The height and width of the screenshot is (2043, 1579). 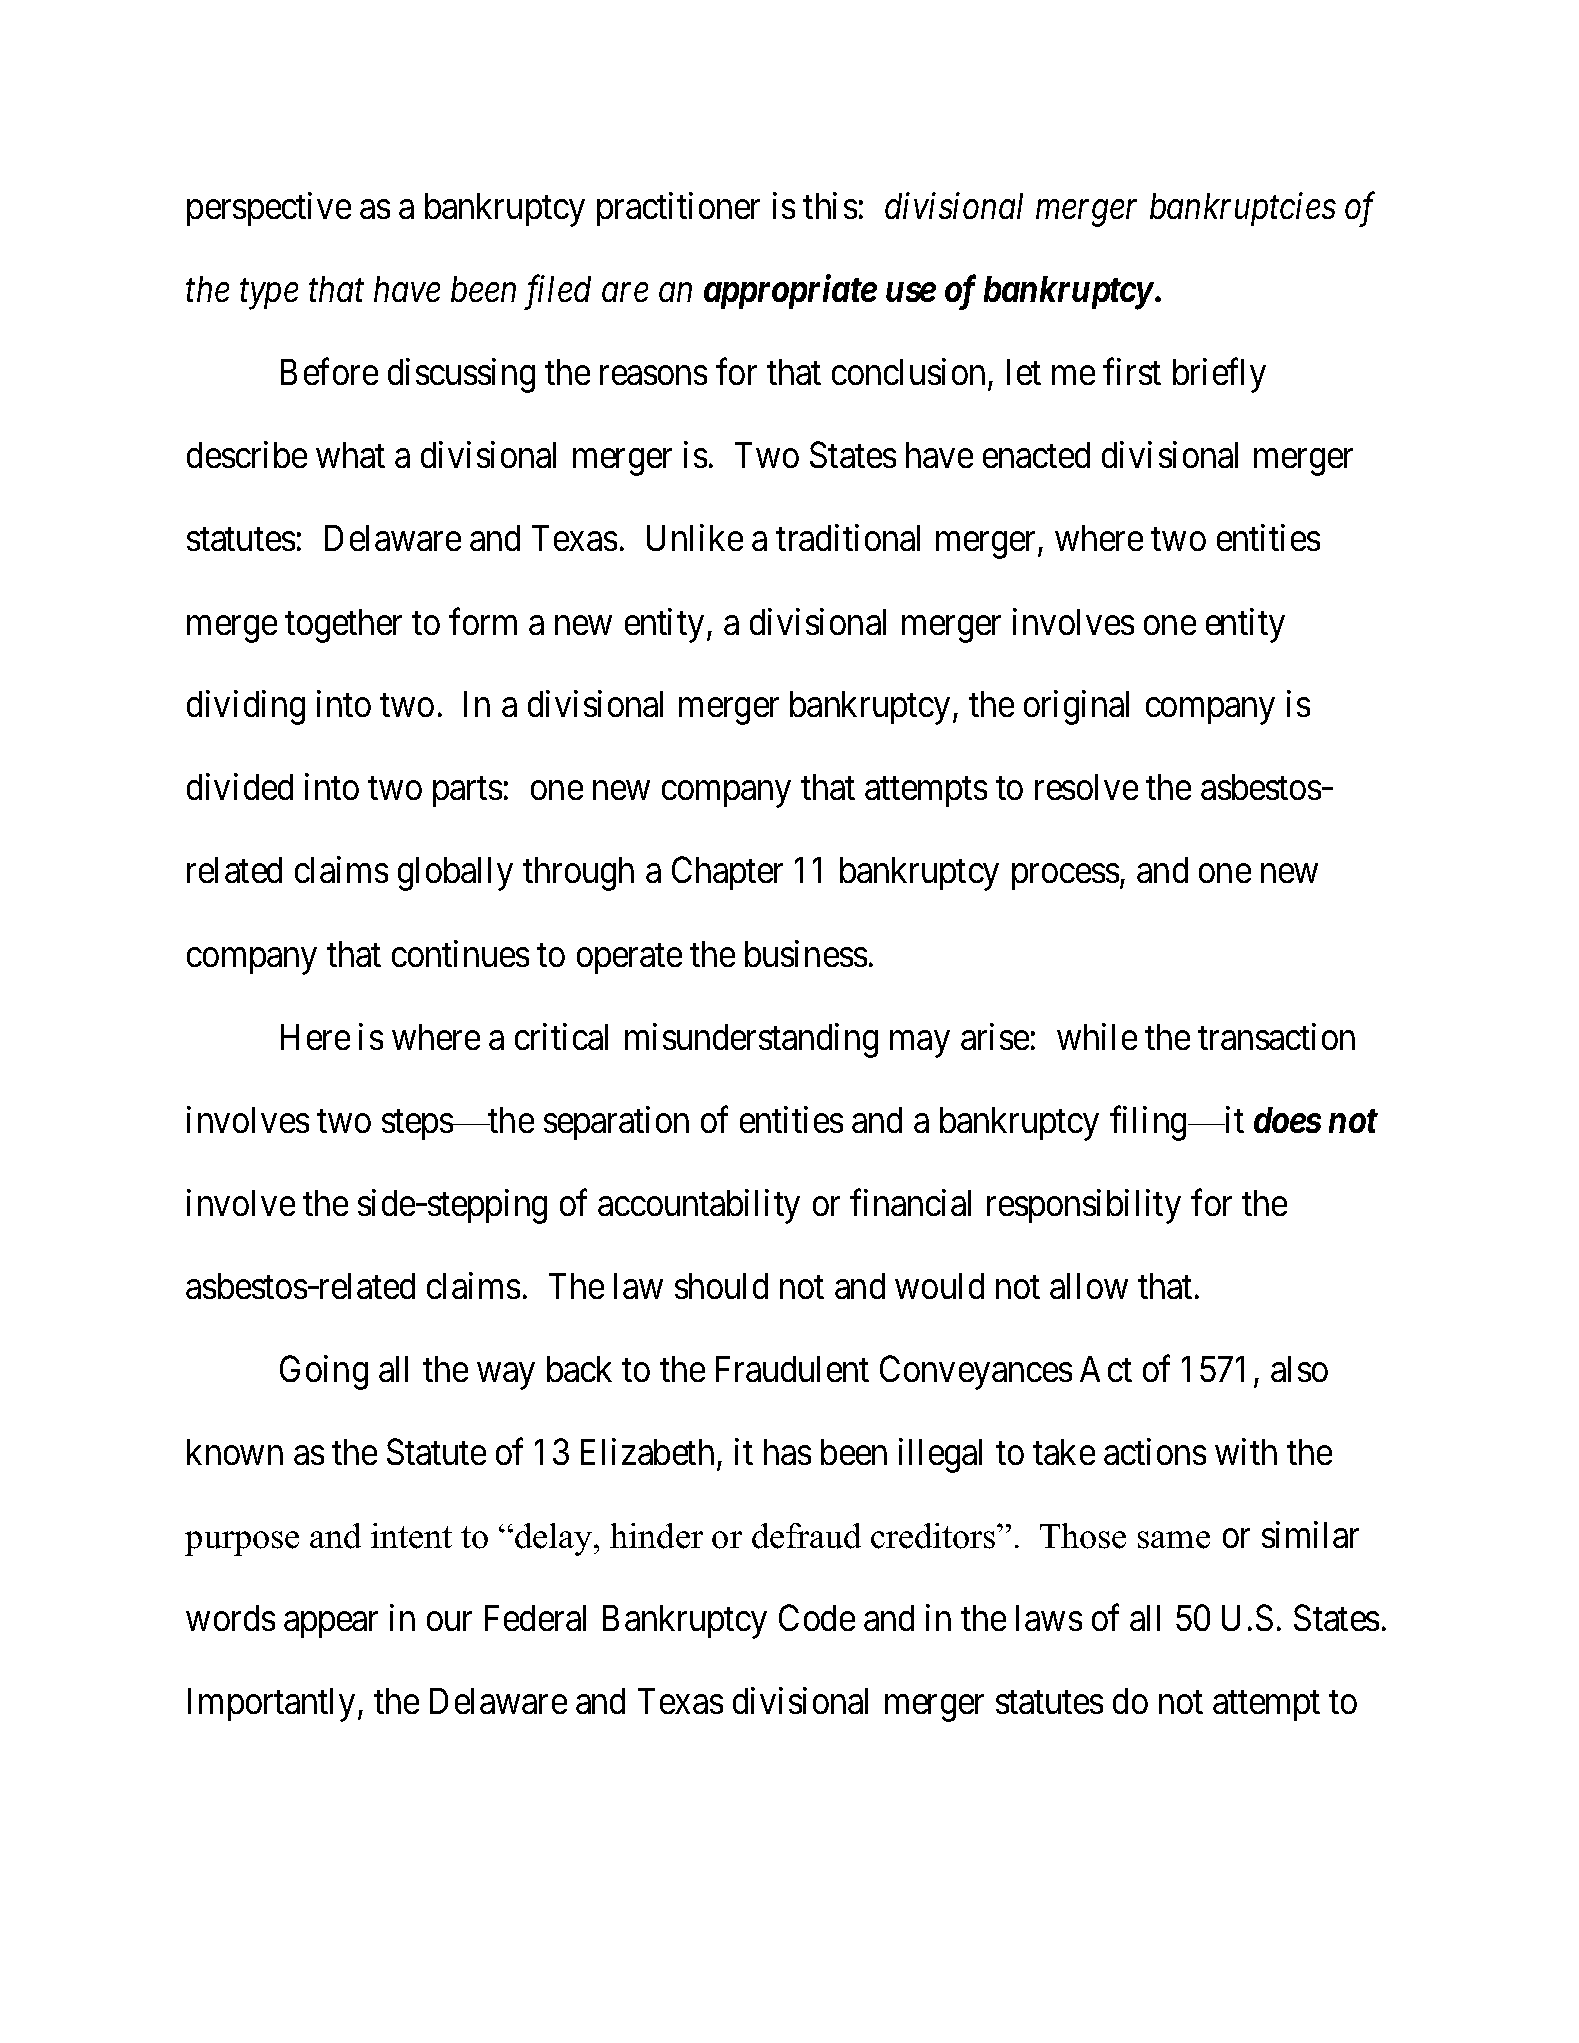 What do you see at coordinates (1089, 1286) in the screenshot?
I see `allow` at bounding box center [1089, 1286].
